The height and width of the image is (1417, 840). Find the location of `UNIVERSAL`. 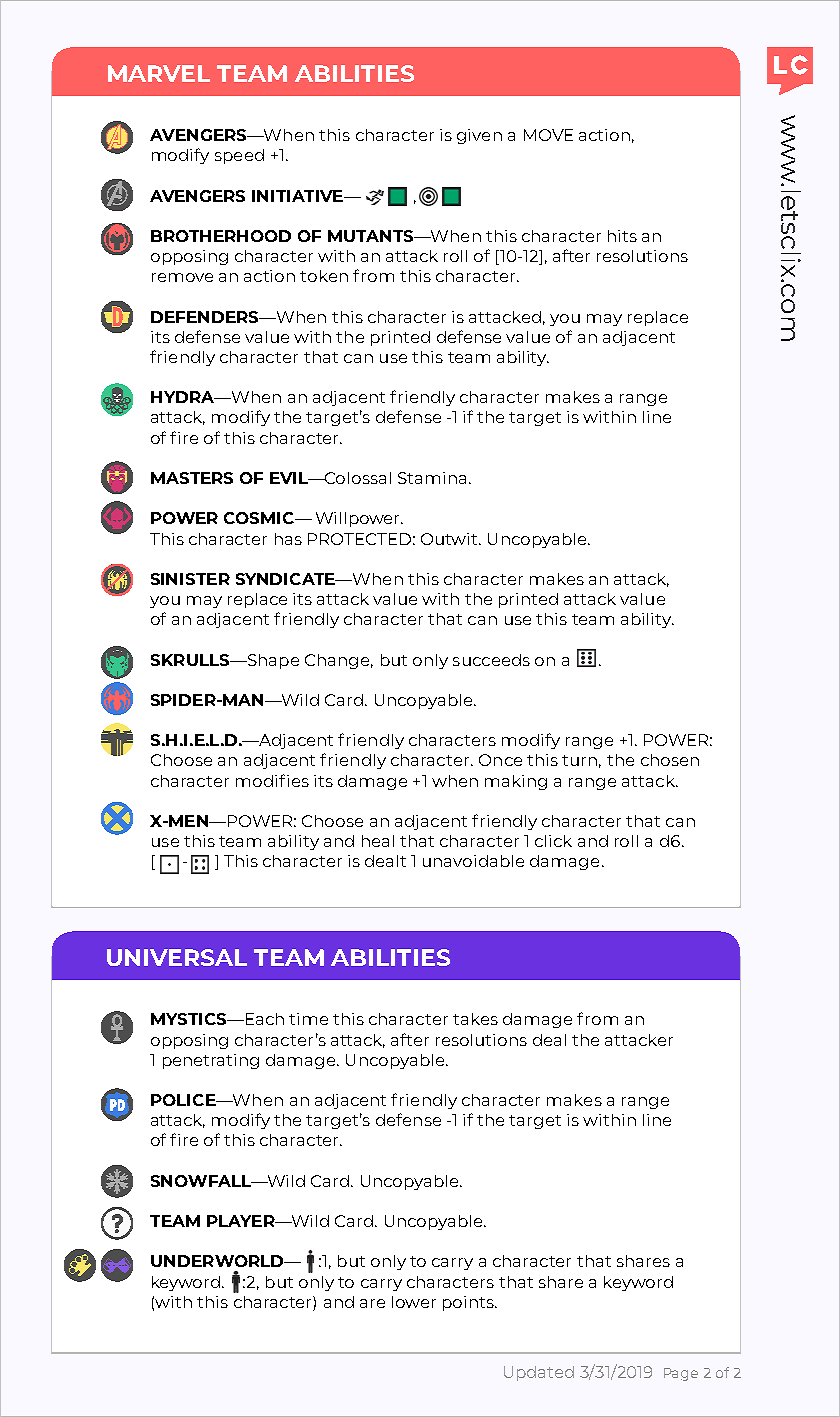

UNIVERSAL is located at coordinates (177, 957).
